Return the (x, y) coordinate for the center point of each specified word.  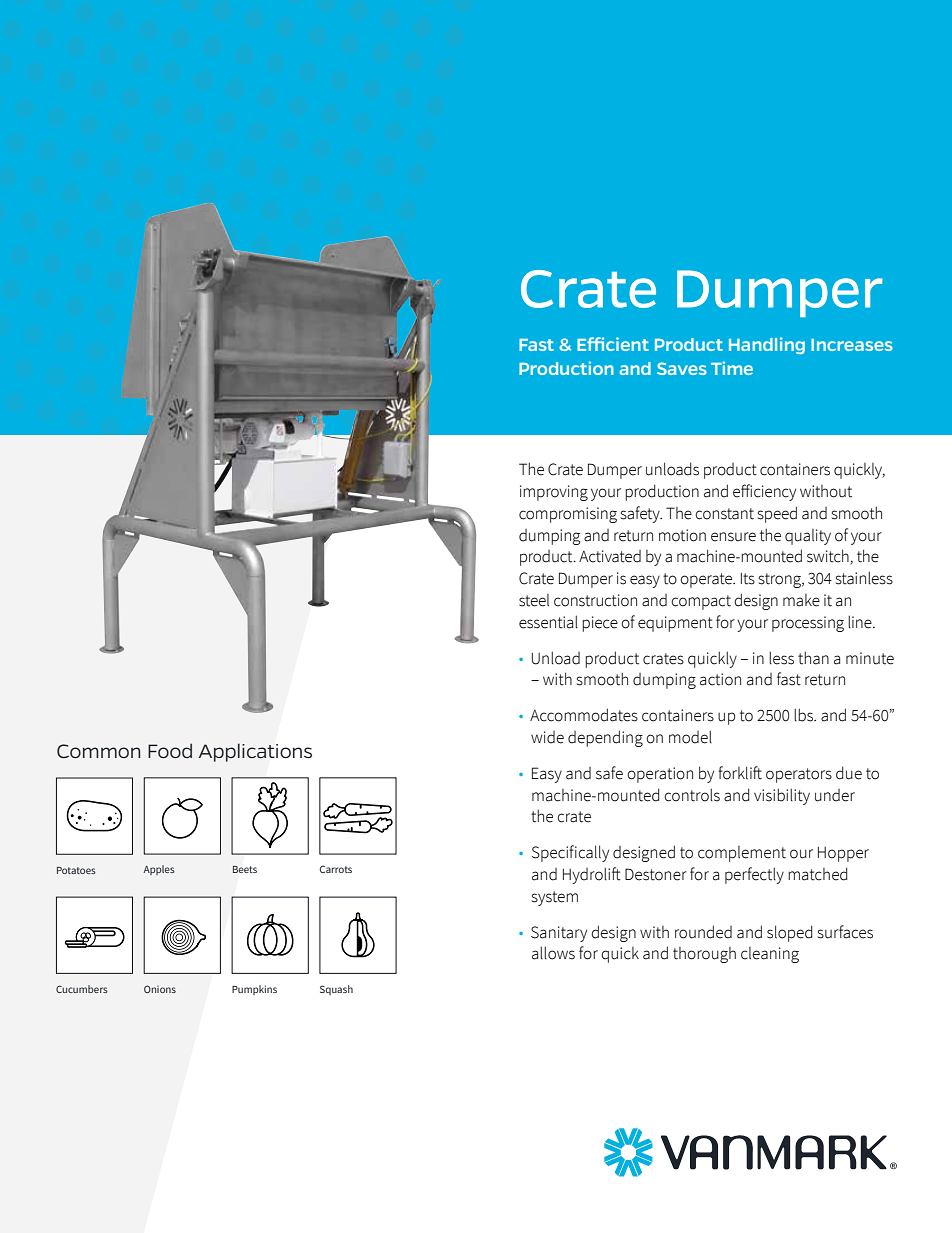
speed (777, 514)
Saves (682, 368)
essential (548, 622)
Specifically (570, 853)
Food (170, 750)
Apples (159, 870)
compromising (568, 515)
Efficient (613, 344)
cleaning (770, 955)
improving (554, 493)
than (813, 658)
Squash (336, 990)
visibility (782, 796)
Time (732, 368)
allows (553, 953)
